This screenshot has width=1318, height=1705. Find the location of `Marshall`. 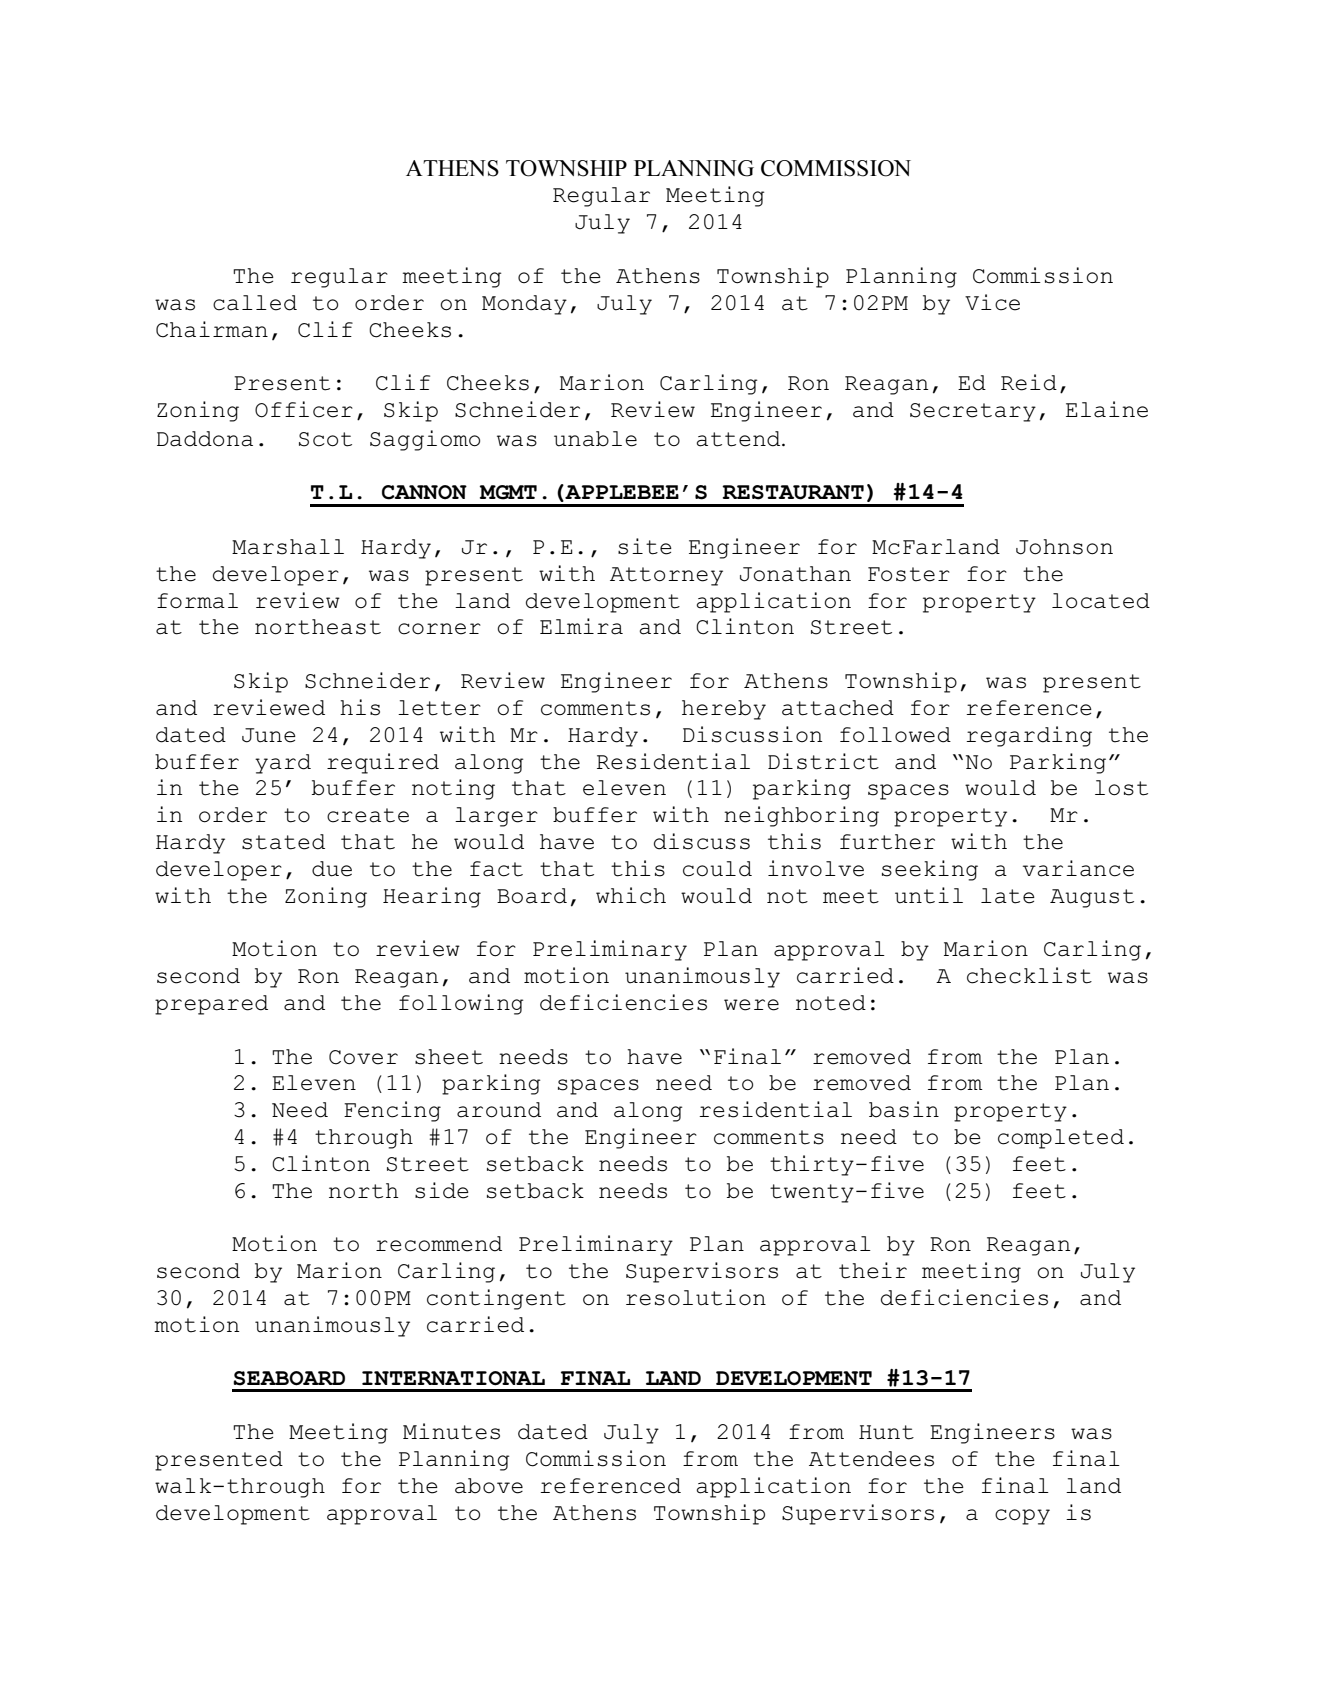

Marshall is located at coordinates (288, 547).
